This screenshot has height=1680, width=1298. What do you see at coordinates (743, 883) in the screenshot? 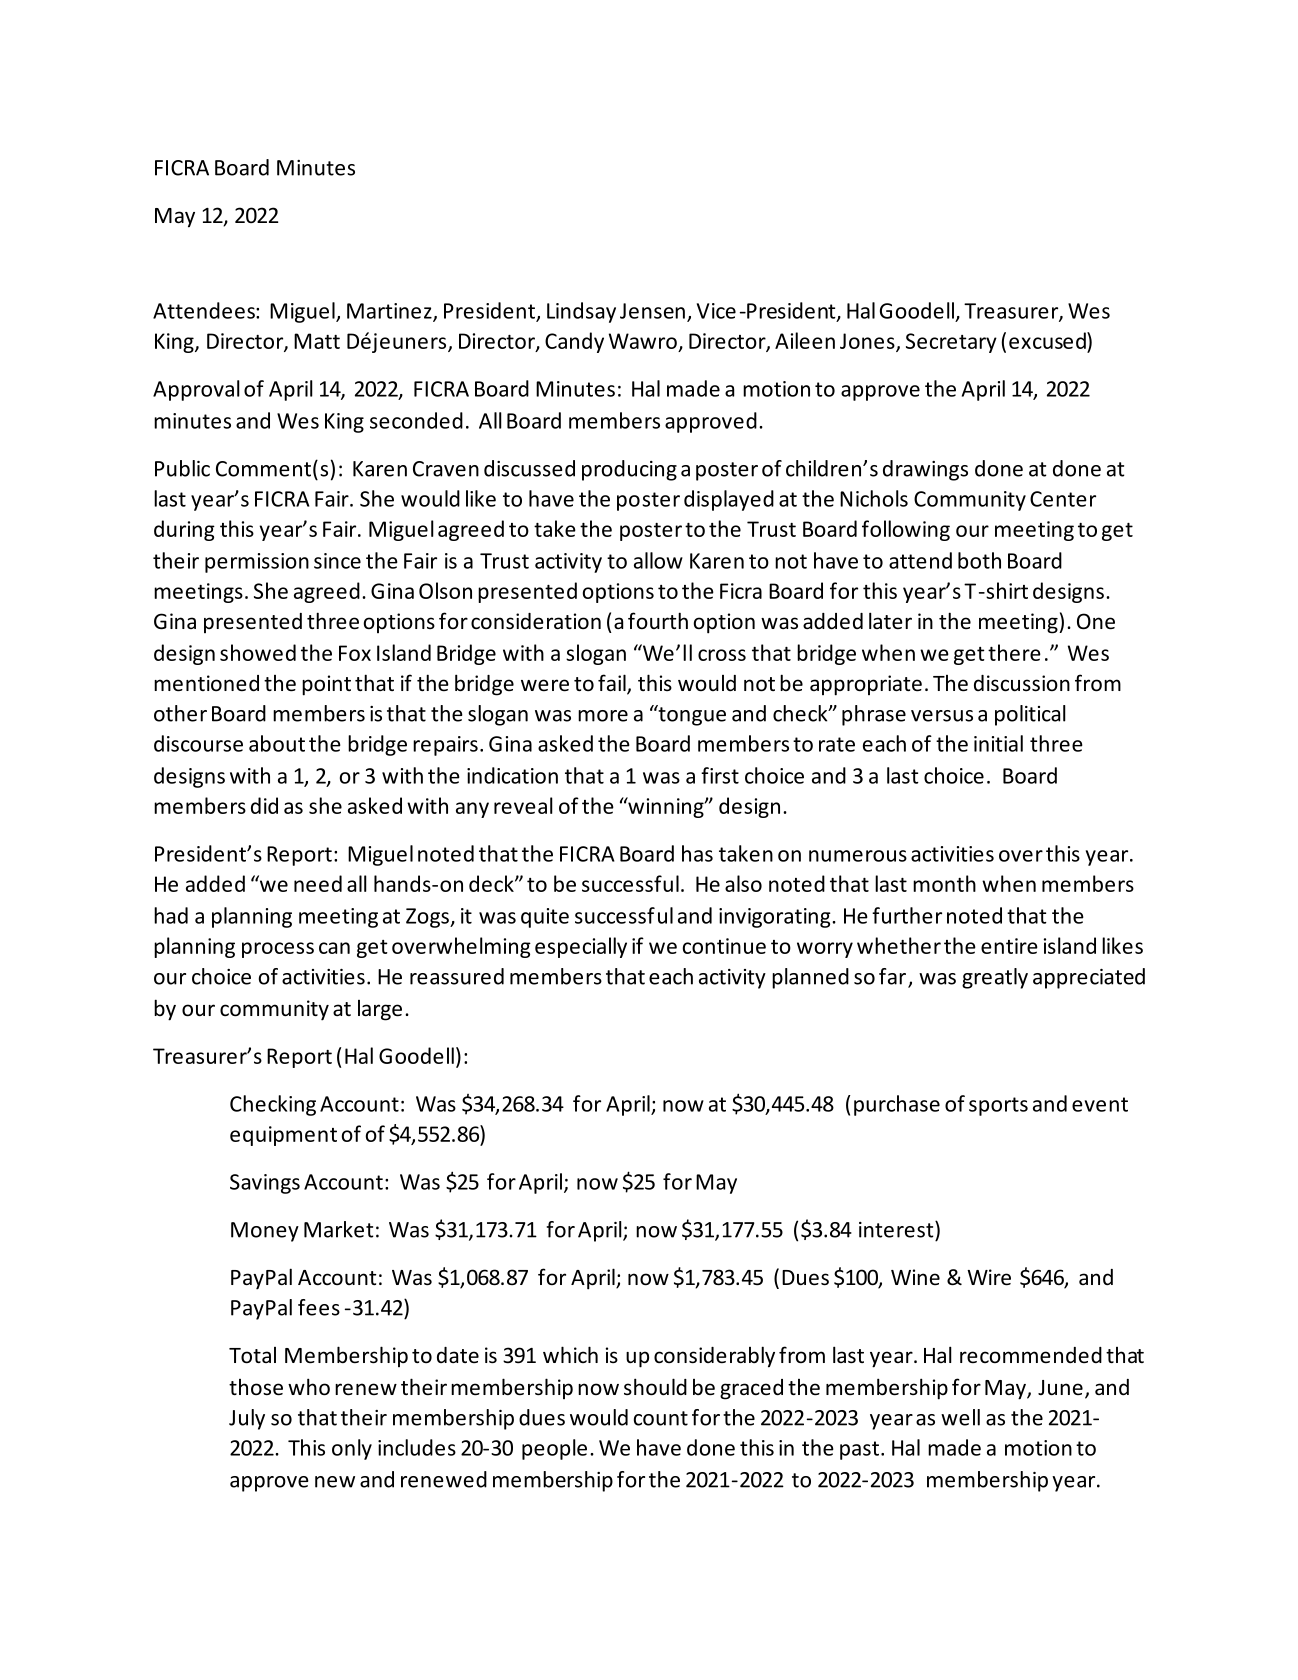
I see `also` at bounding box center [743, 883].
